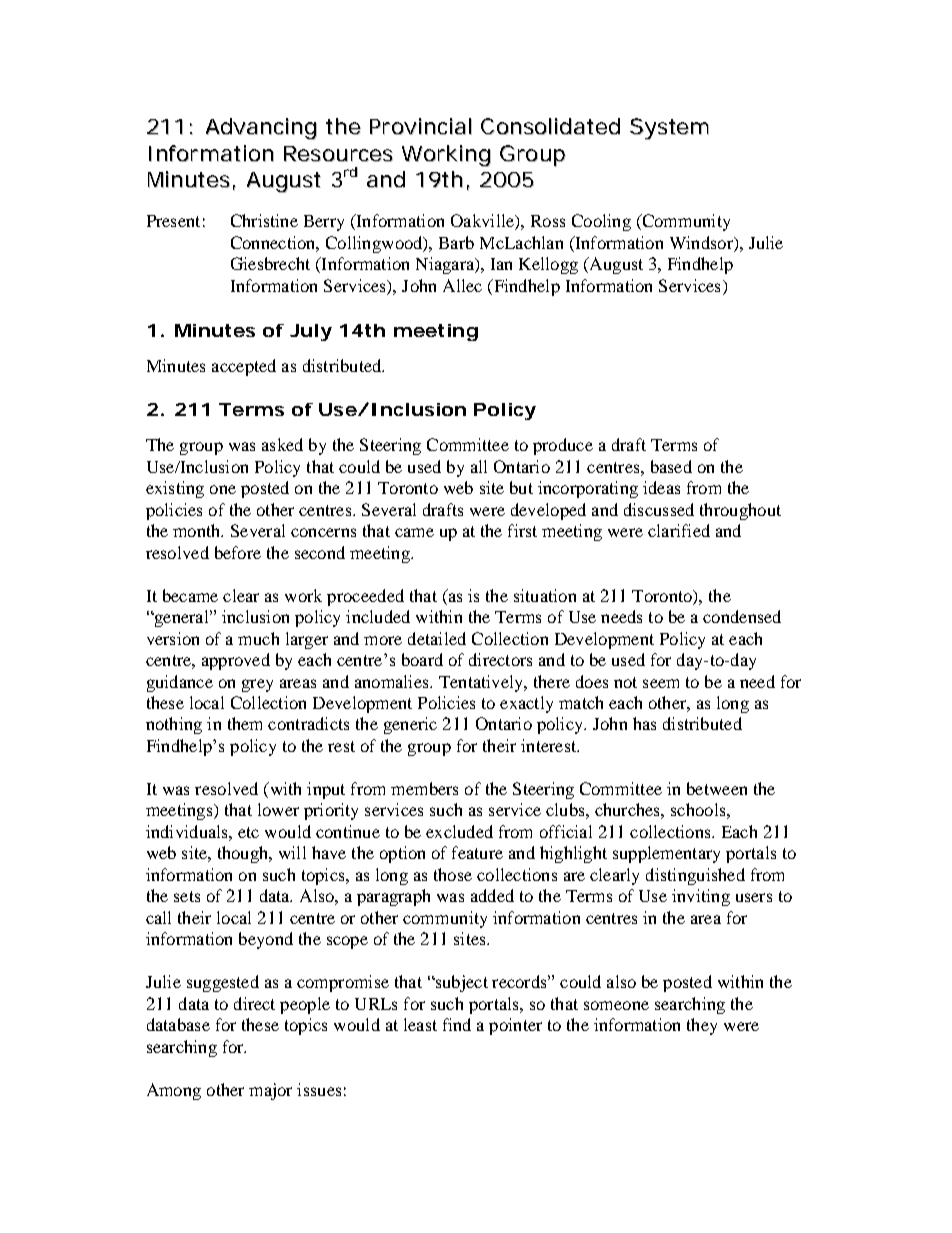  What do you see at coordinates (671, 466) in the image?
I see `based` at bounding box center [671, 466].
